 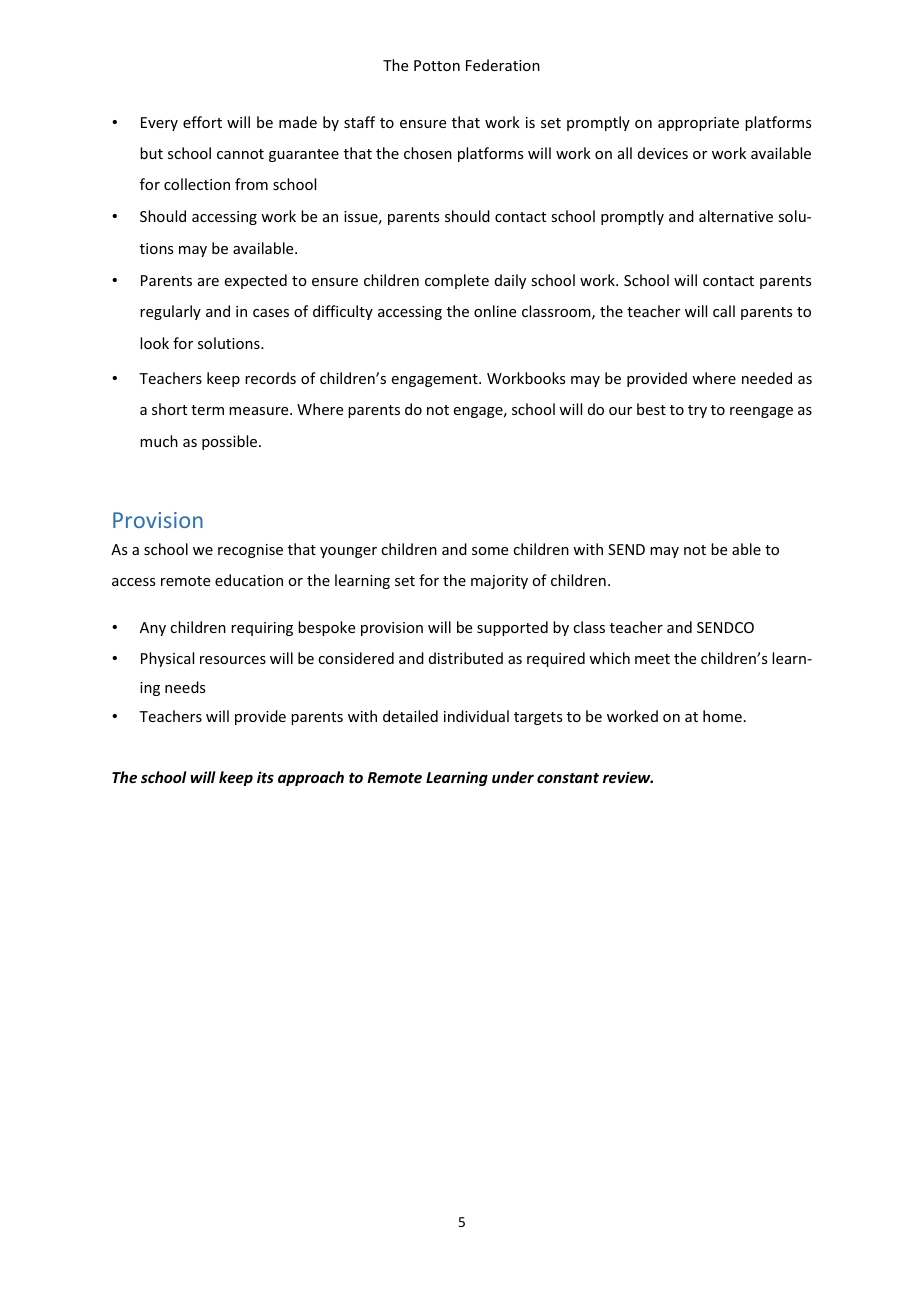 I want to click on best, so click(x=651, y=409).
